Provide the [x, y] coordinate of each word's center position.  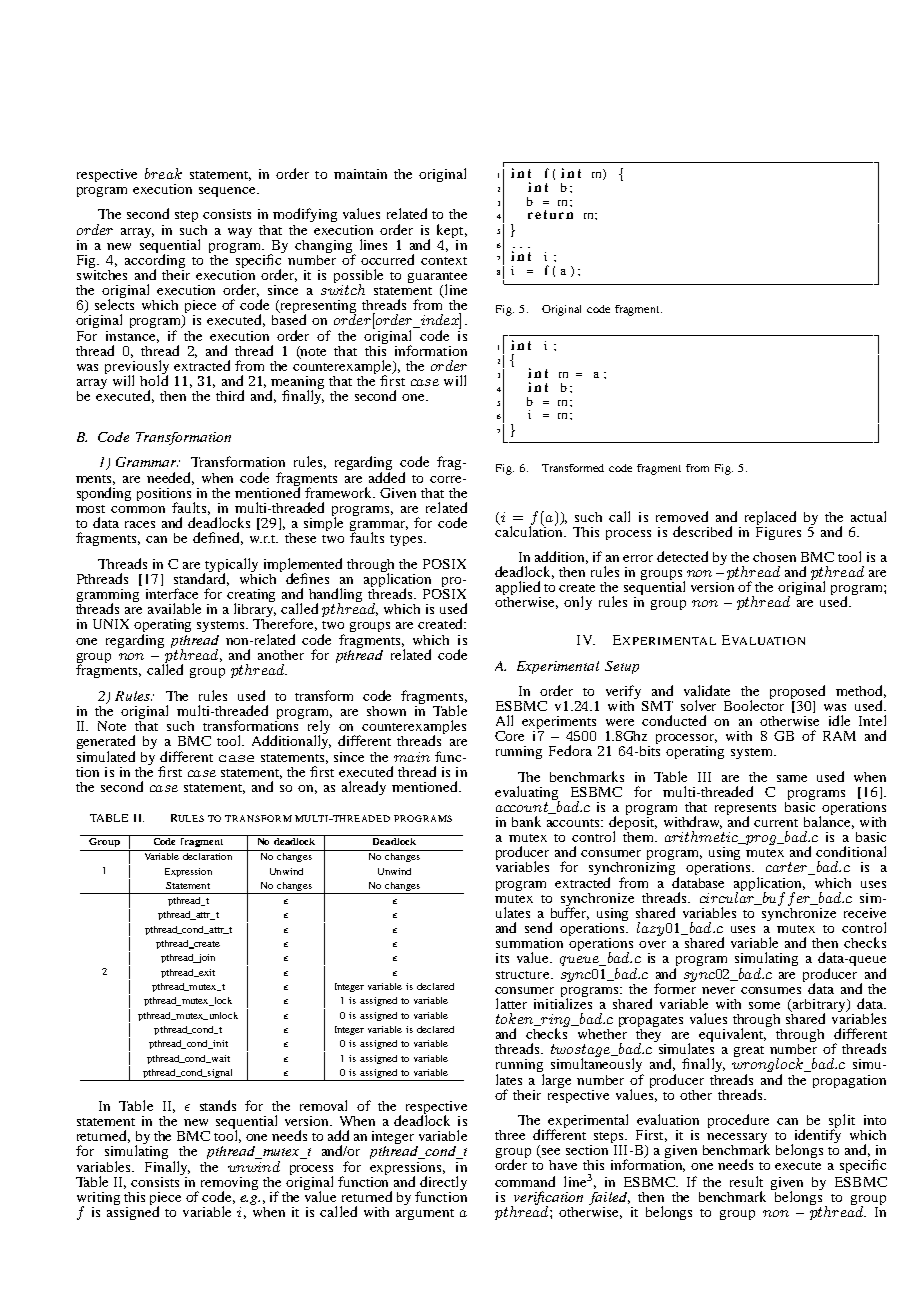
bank [526, 821]
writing [98, 1200]
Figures [778, 532]
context [444, 261]
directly [442, 1184]
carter [788, 868]
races [140, 524]
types [407, 540]
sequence [228, 192]
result [746, 1181]
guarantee [437, 279]
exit [206, 973]
